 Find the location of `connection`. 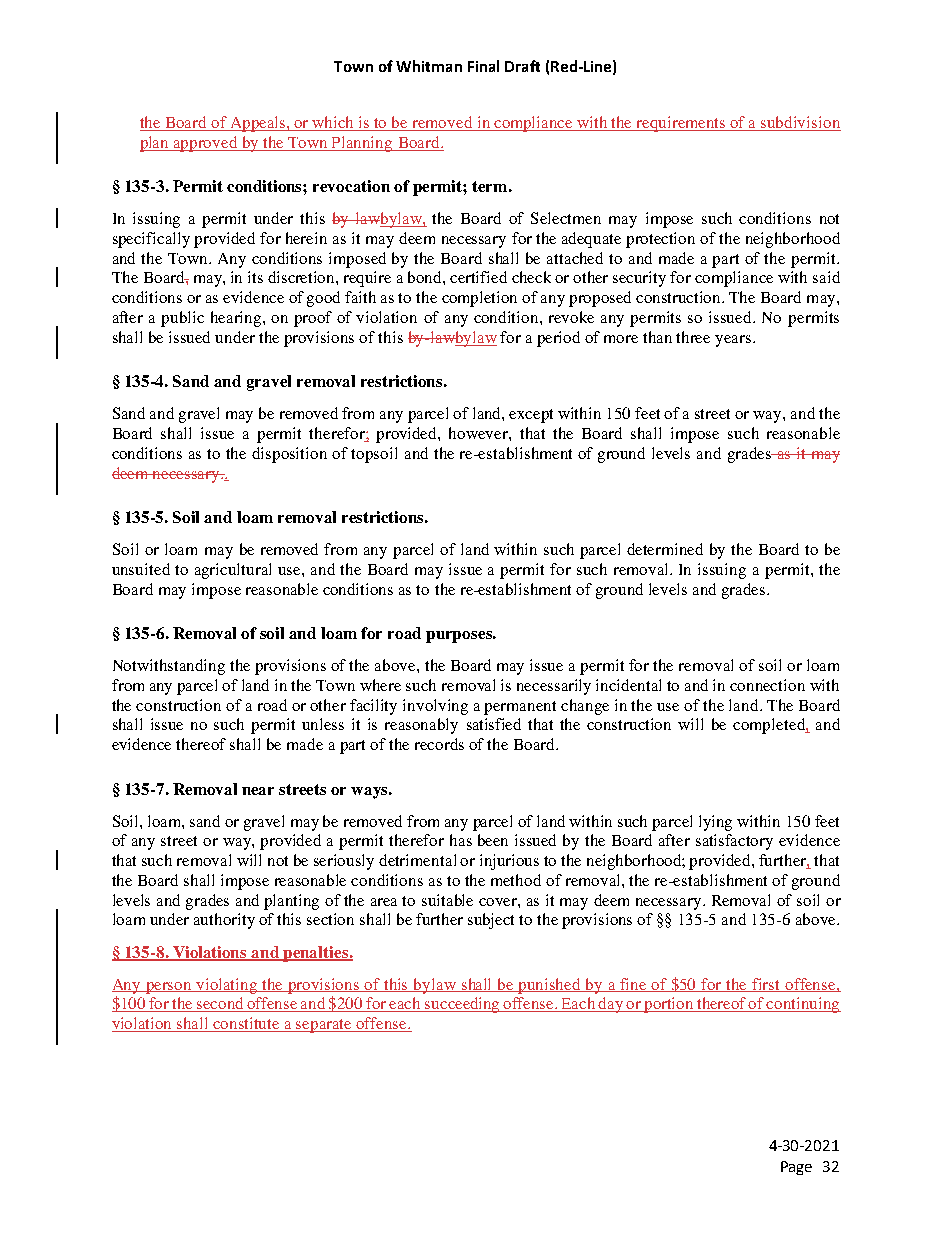

connection is located at coordinates (767, 685).
